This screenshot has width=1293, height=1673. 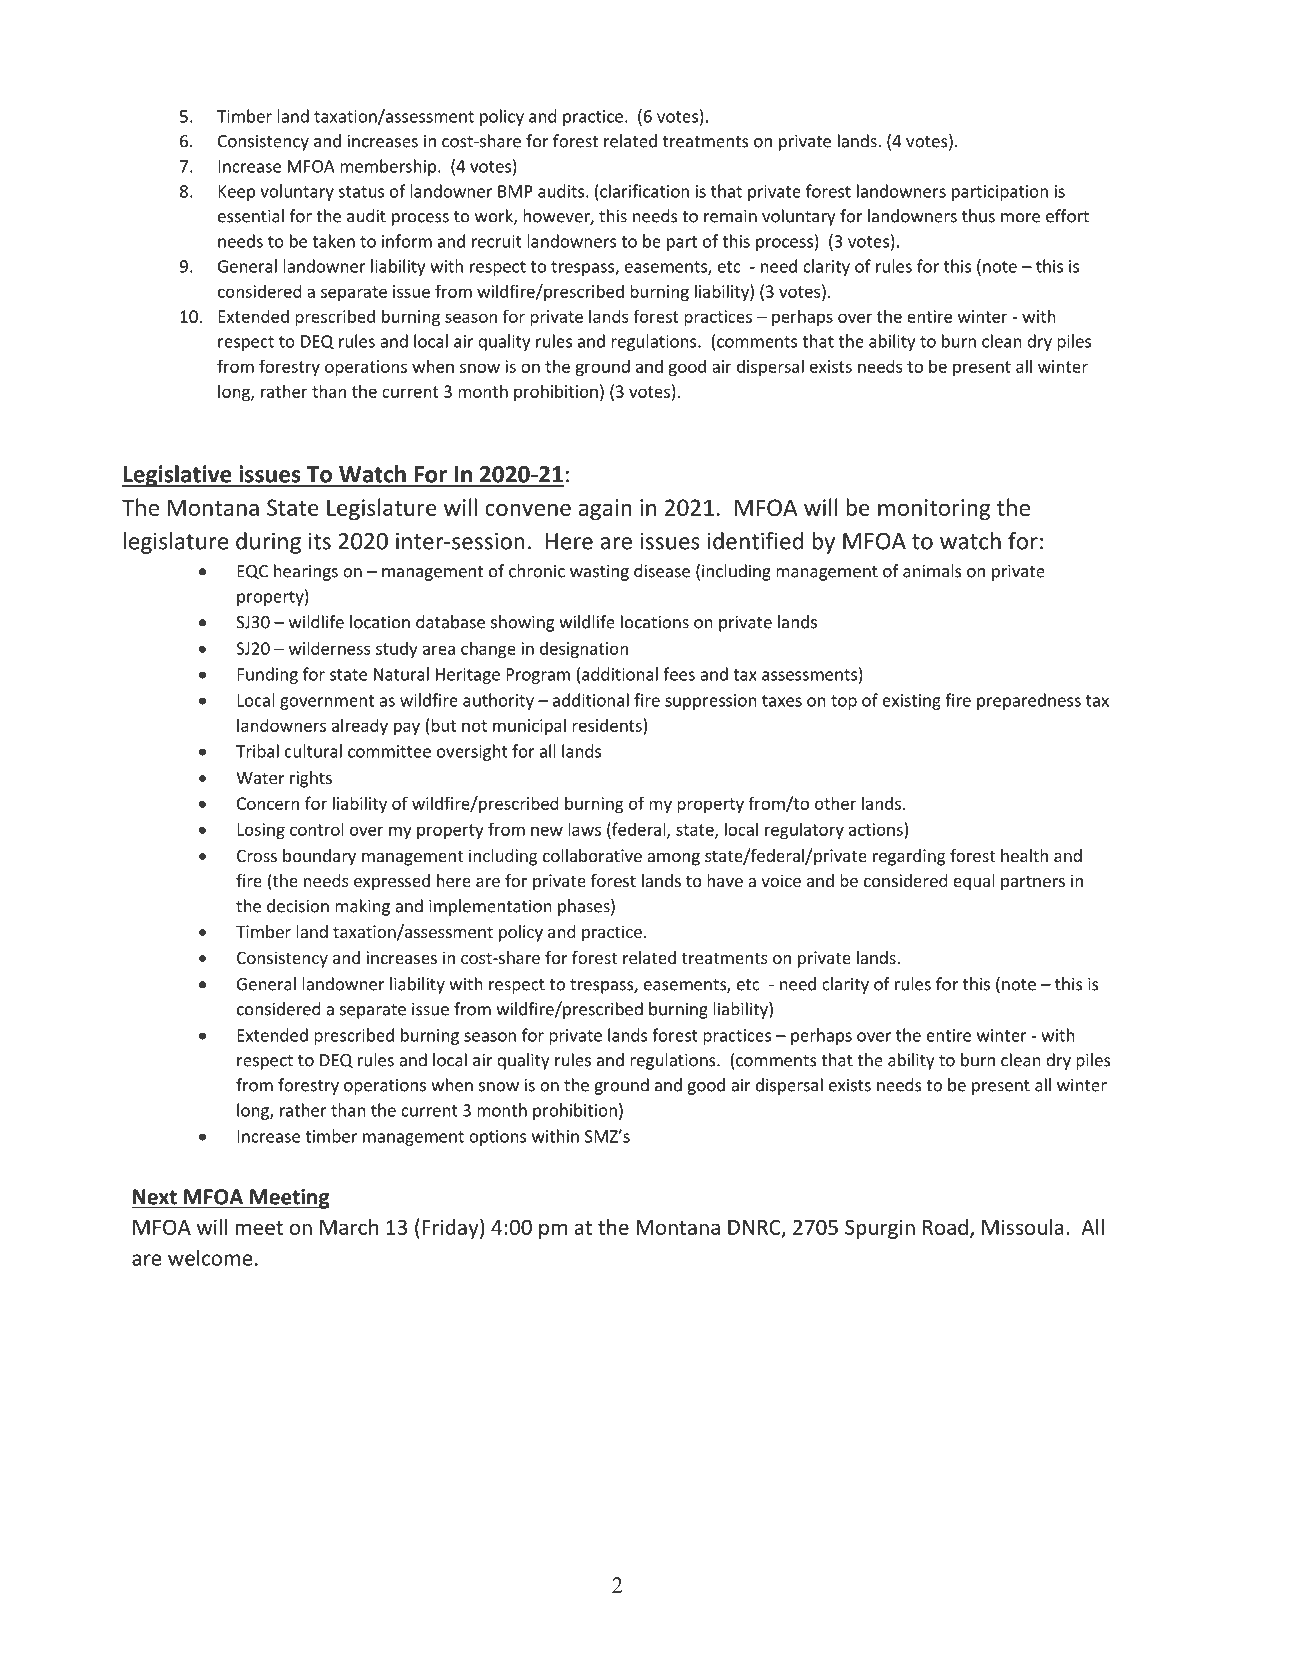 What do you see at coordinates (607, 725) in the screenshot?
I see `residents` at bounding box center [607, 725].
